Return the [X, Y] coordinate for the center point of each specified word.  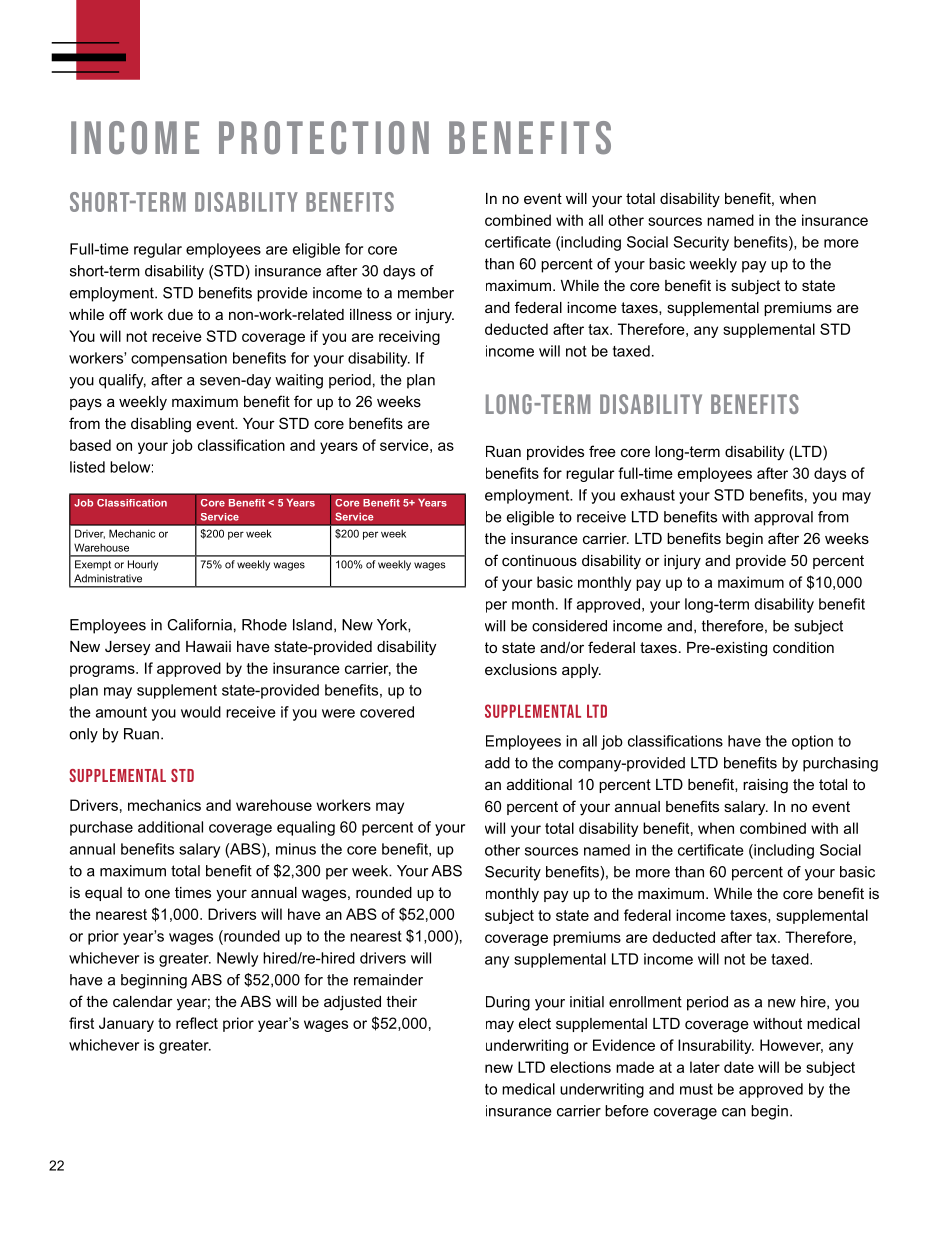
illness [371, 314]
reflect [197, 1023]
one [157, 893]
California [199, 625]
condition [803, 647]
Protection [324, 138]
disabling [161, 425]
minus [296, 849]
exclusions [521, 669]
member [426, 293]
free [602, 451]
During [508, 1003]
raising [765, 786]
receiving [409, 337]
